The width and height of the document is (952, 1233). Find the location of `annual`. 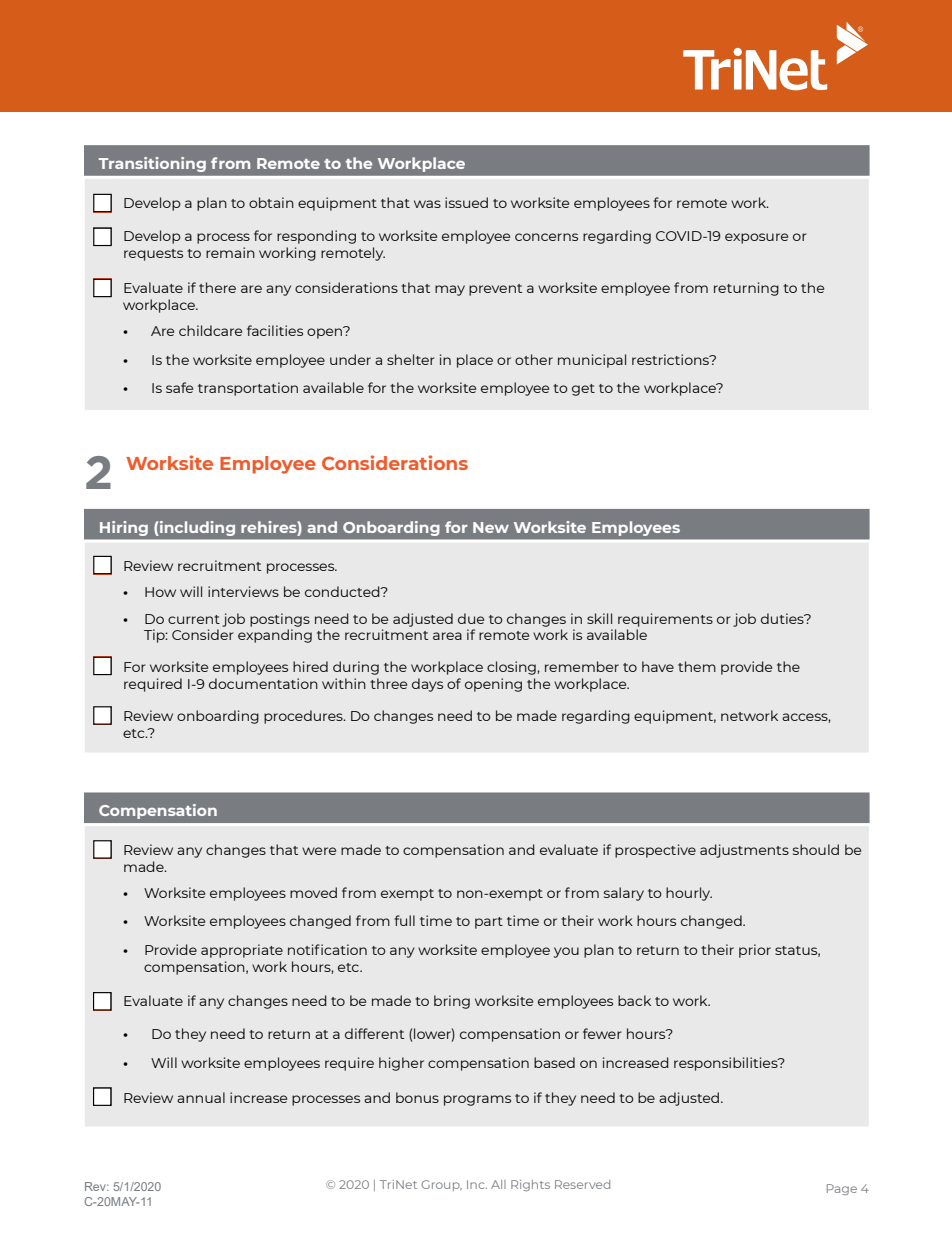

annual is located at coordinates (201, 1097).
